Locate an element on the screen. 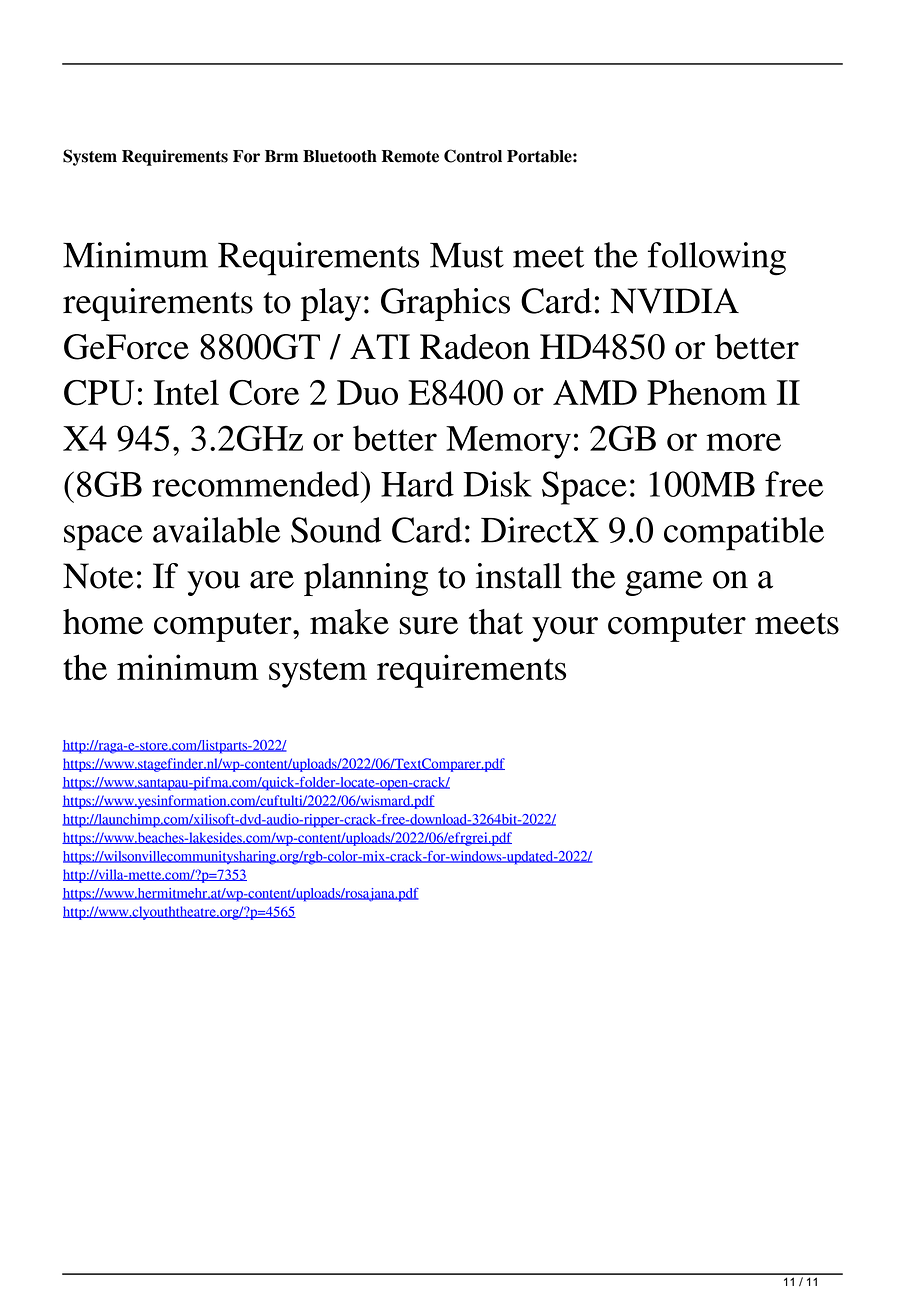  play is located at coordinates (331, 304).
